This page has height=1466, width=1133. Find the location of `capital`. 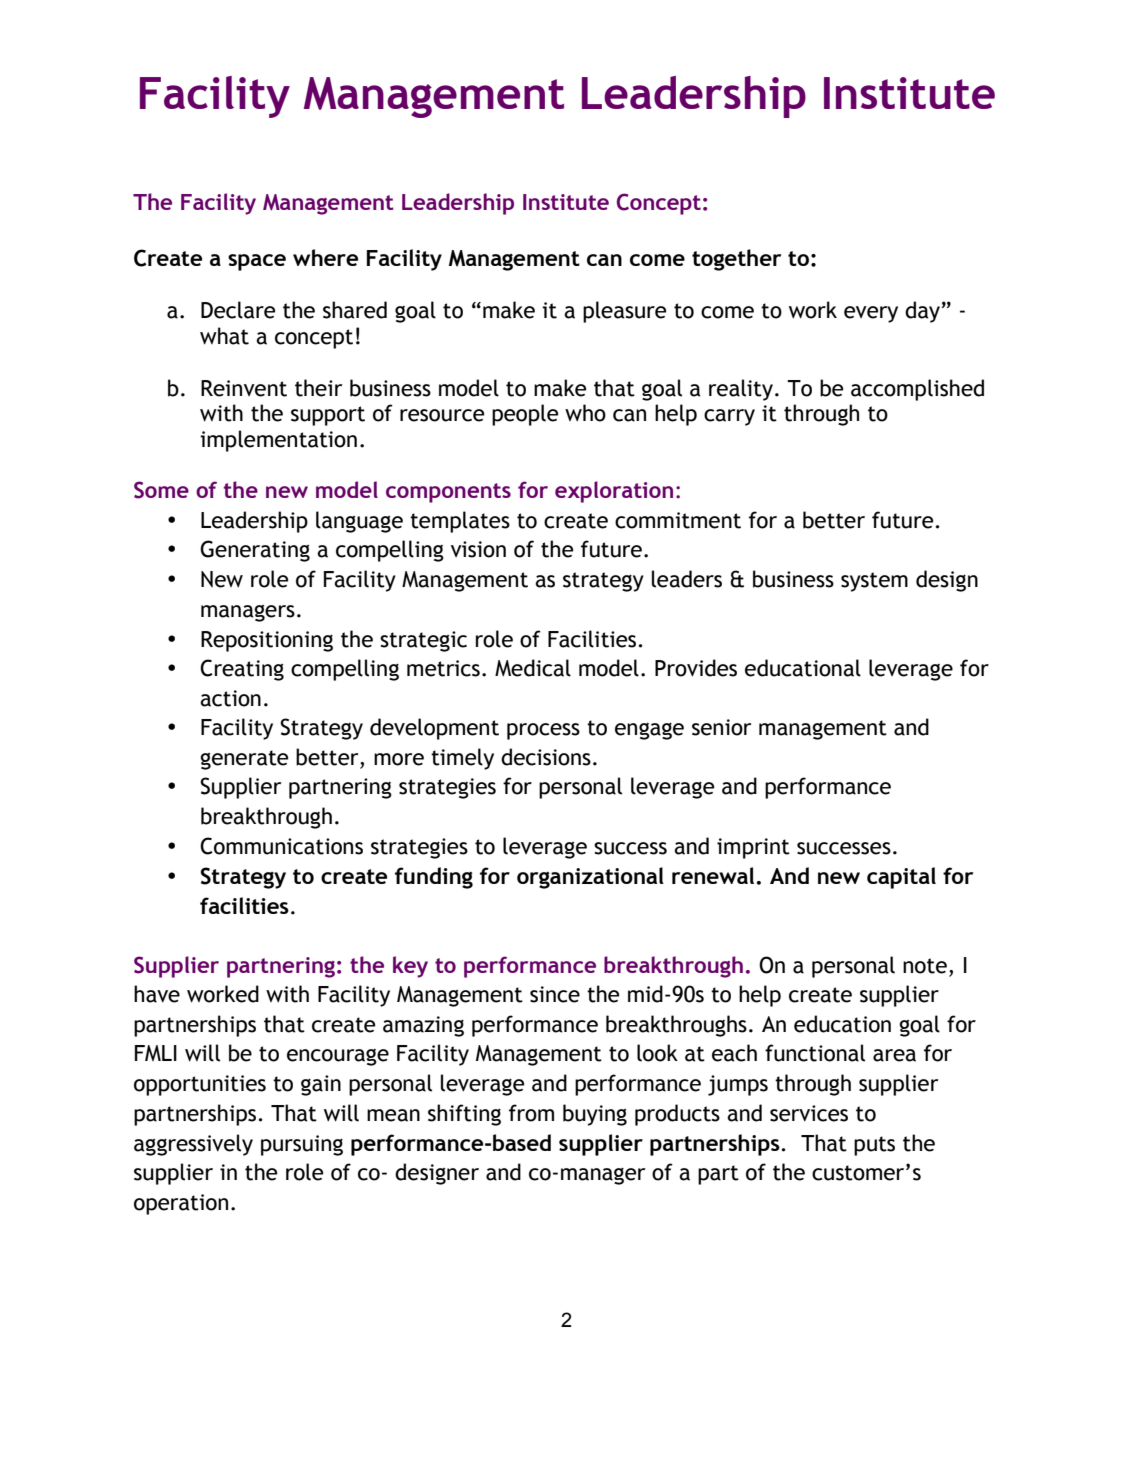

capital is located at coordinates (901, 878).
